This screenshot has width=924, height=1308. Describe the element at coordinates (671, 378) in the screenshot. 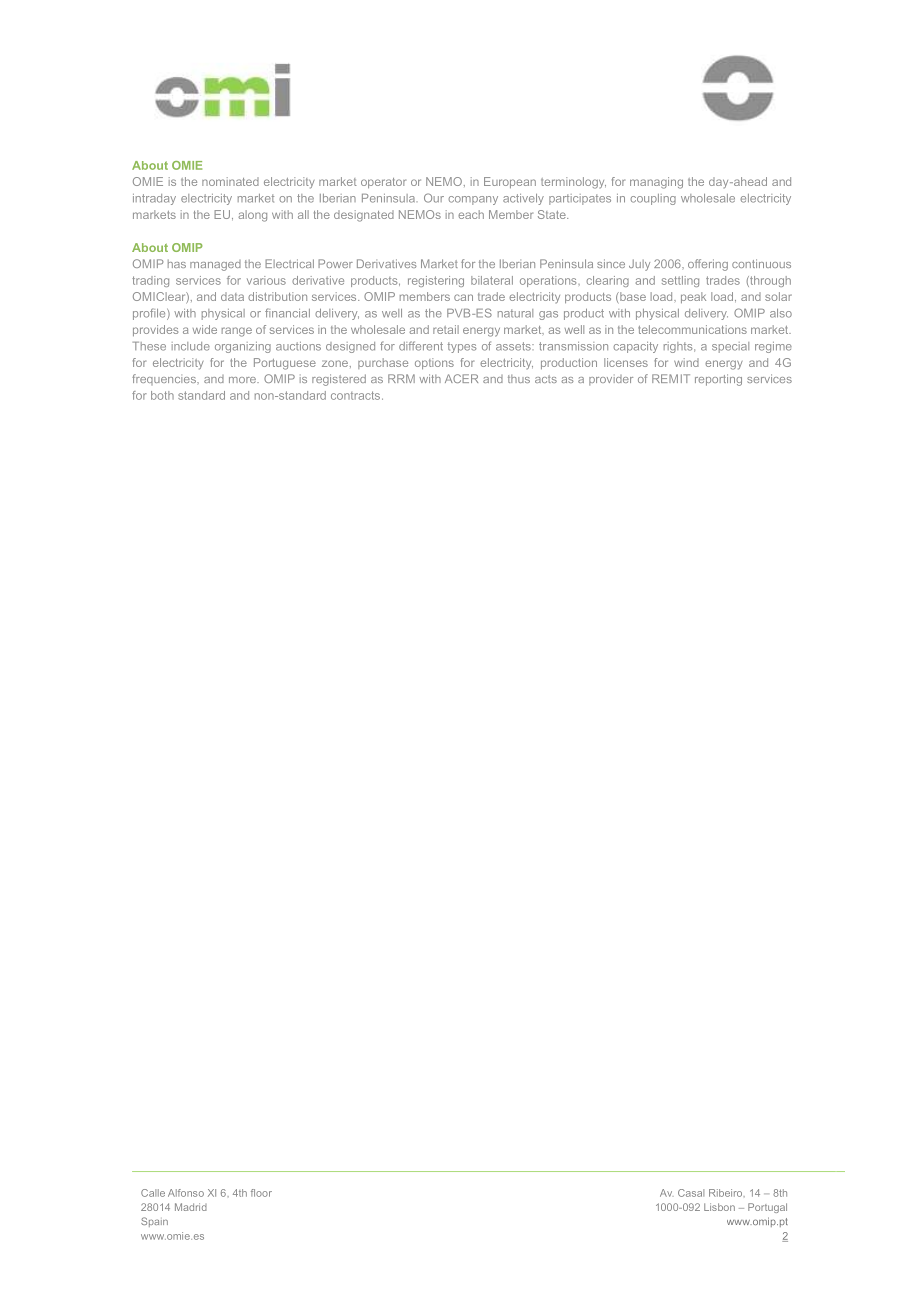

I see `REMIT` at that location.
